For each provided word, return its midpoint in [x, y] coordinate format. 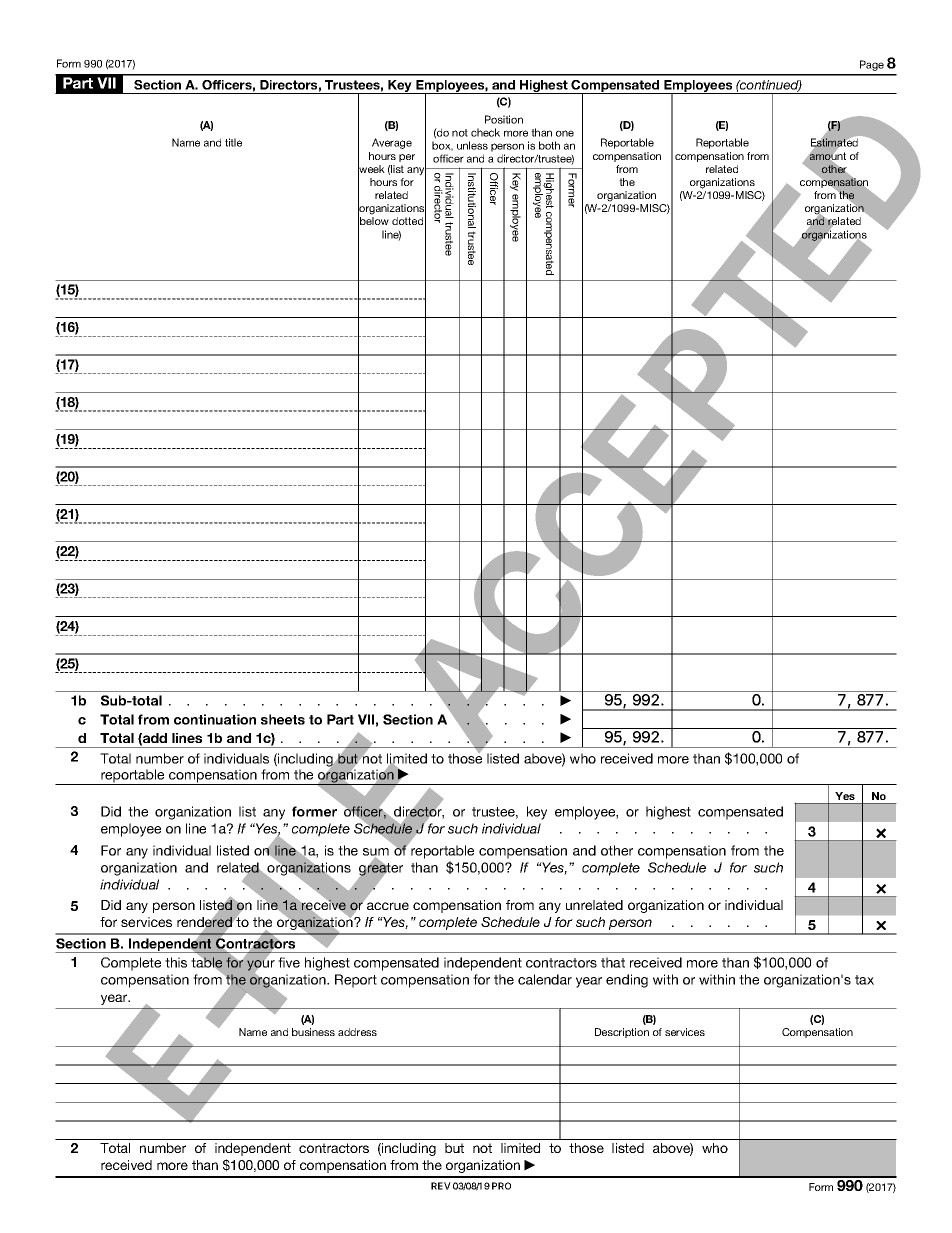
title [233, 142]
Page [872, 65]
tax [864, 980]
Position [504, 119]
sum [376, 853]
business [313, 1032]
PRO [501, 1186]
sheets [283, 719]
